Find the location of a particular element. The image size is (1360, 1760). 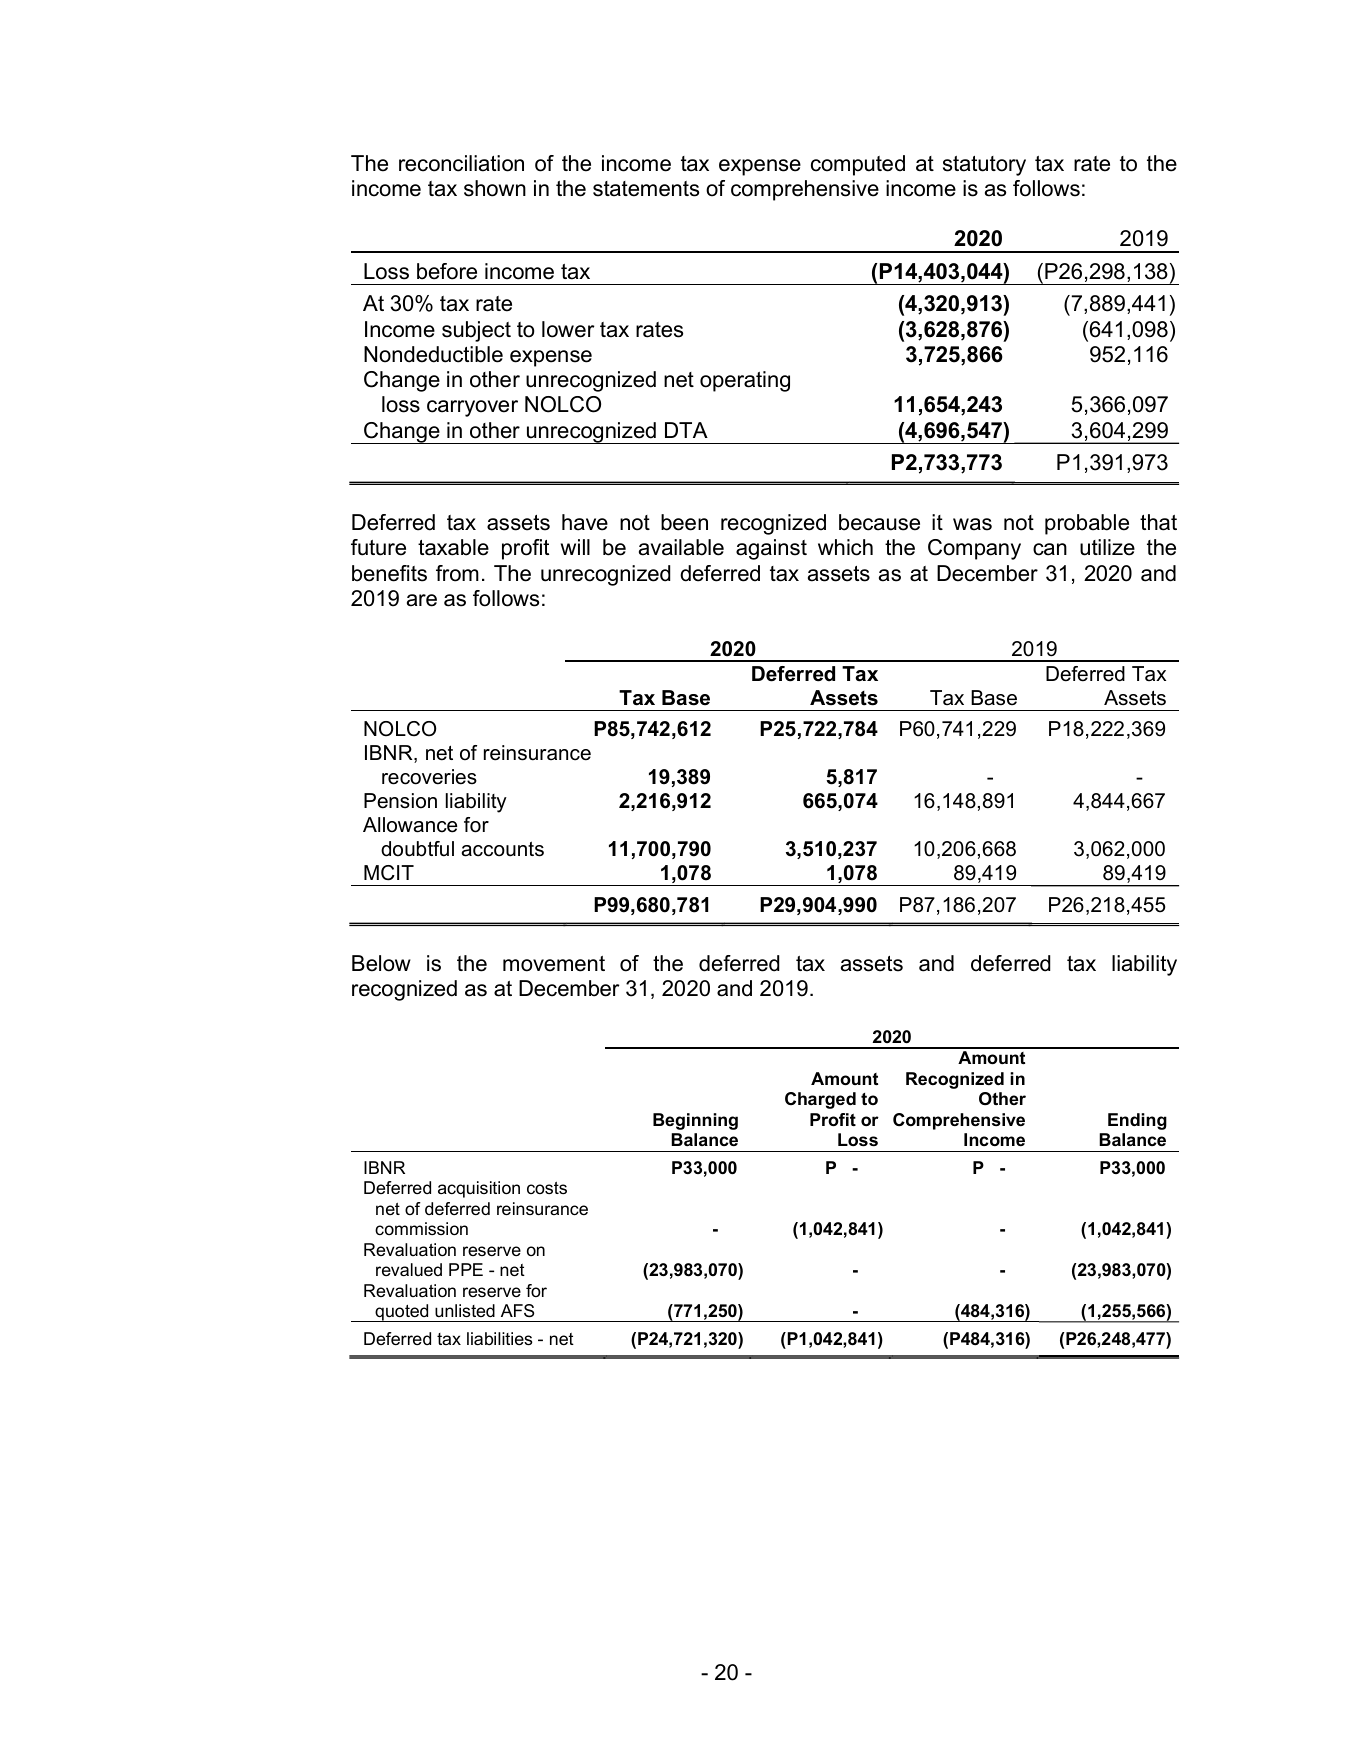

against is located at coordinates (771, 549).
